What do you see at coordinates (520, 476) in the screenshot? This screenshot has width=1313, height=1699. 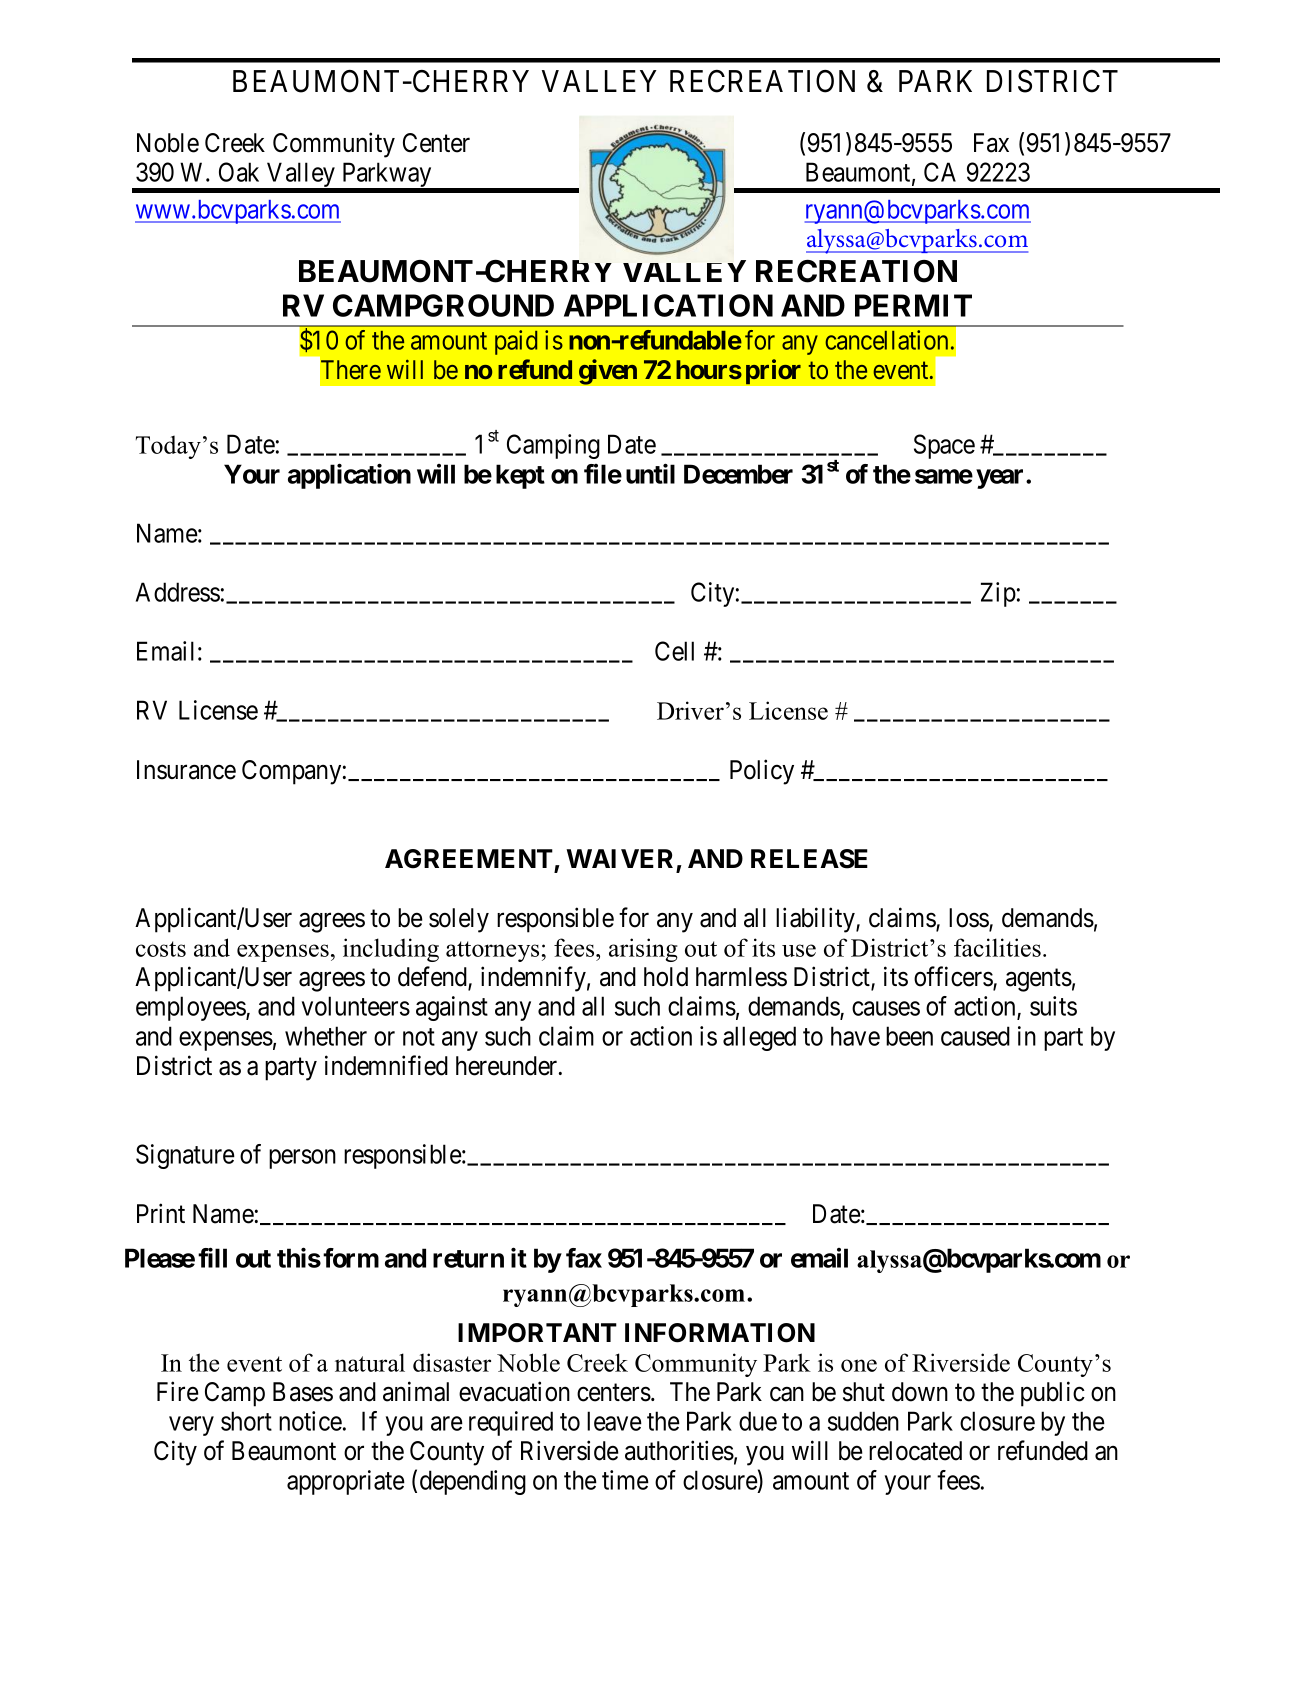 I see `kept` at bounding box center [520, 476].
